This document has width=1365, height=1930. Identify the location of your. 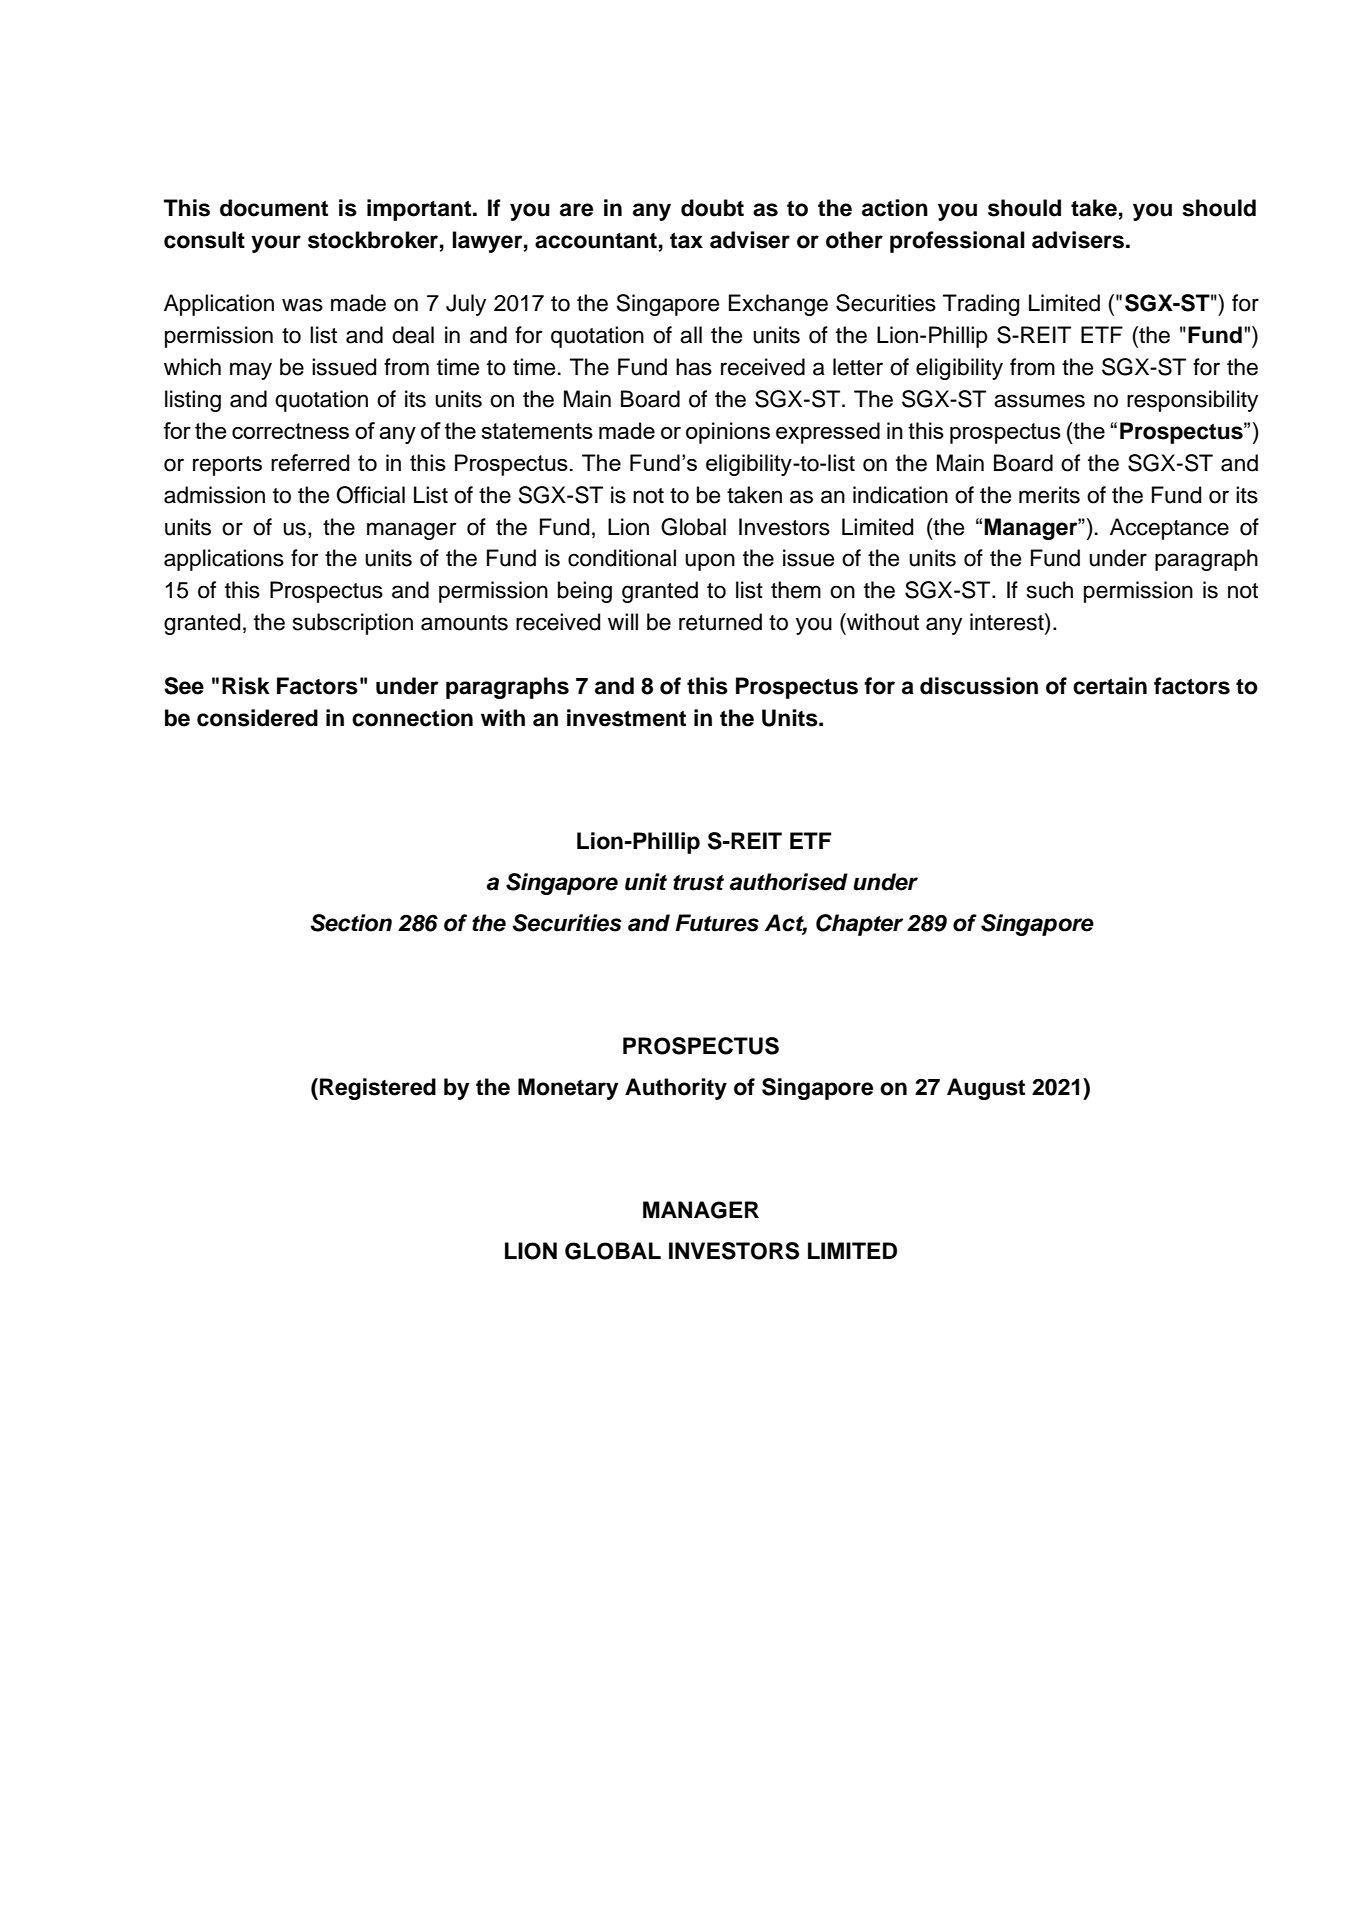
(276, 244).
